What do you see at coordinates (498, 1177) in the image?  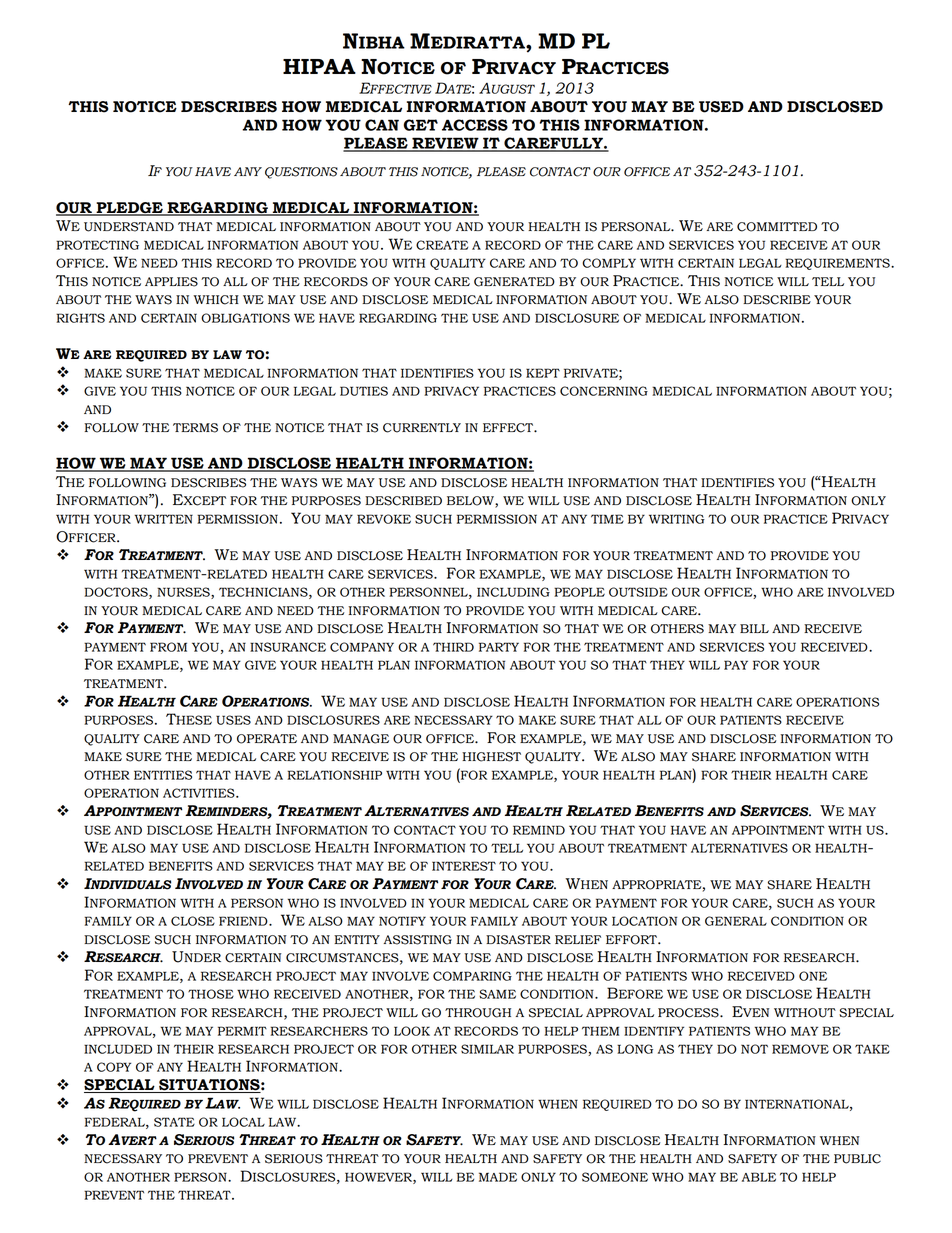 I see `MADE` at bounding box center [498, 1177].
